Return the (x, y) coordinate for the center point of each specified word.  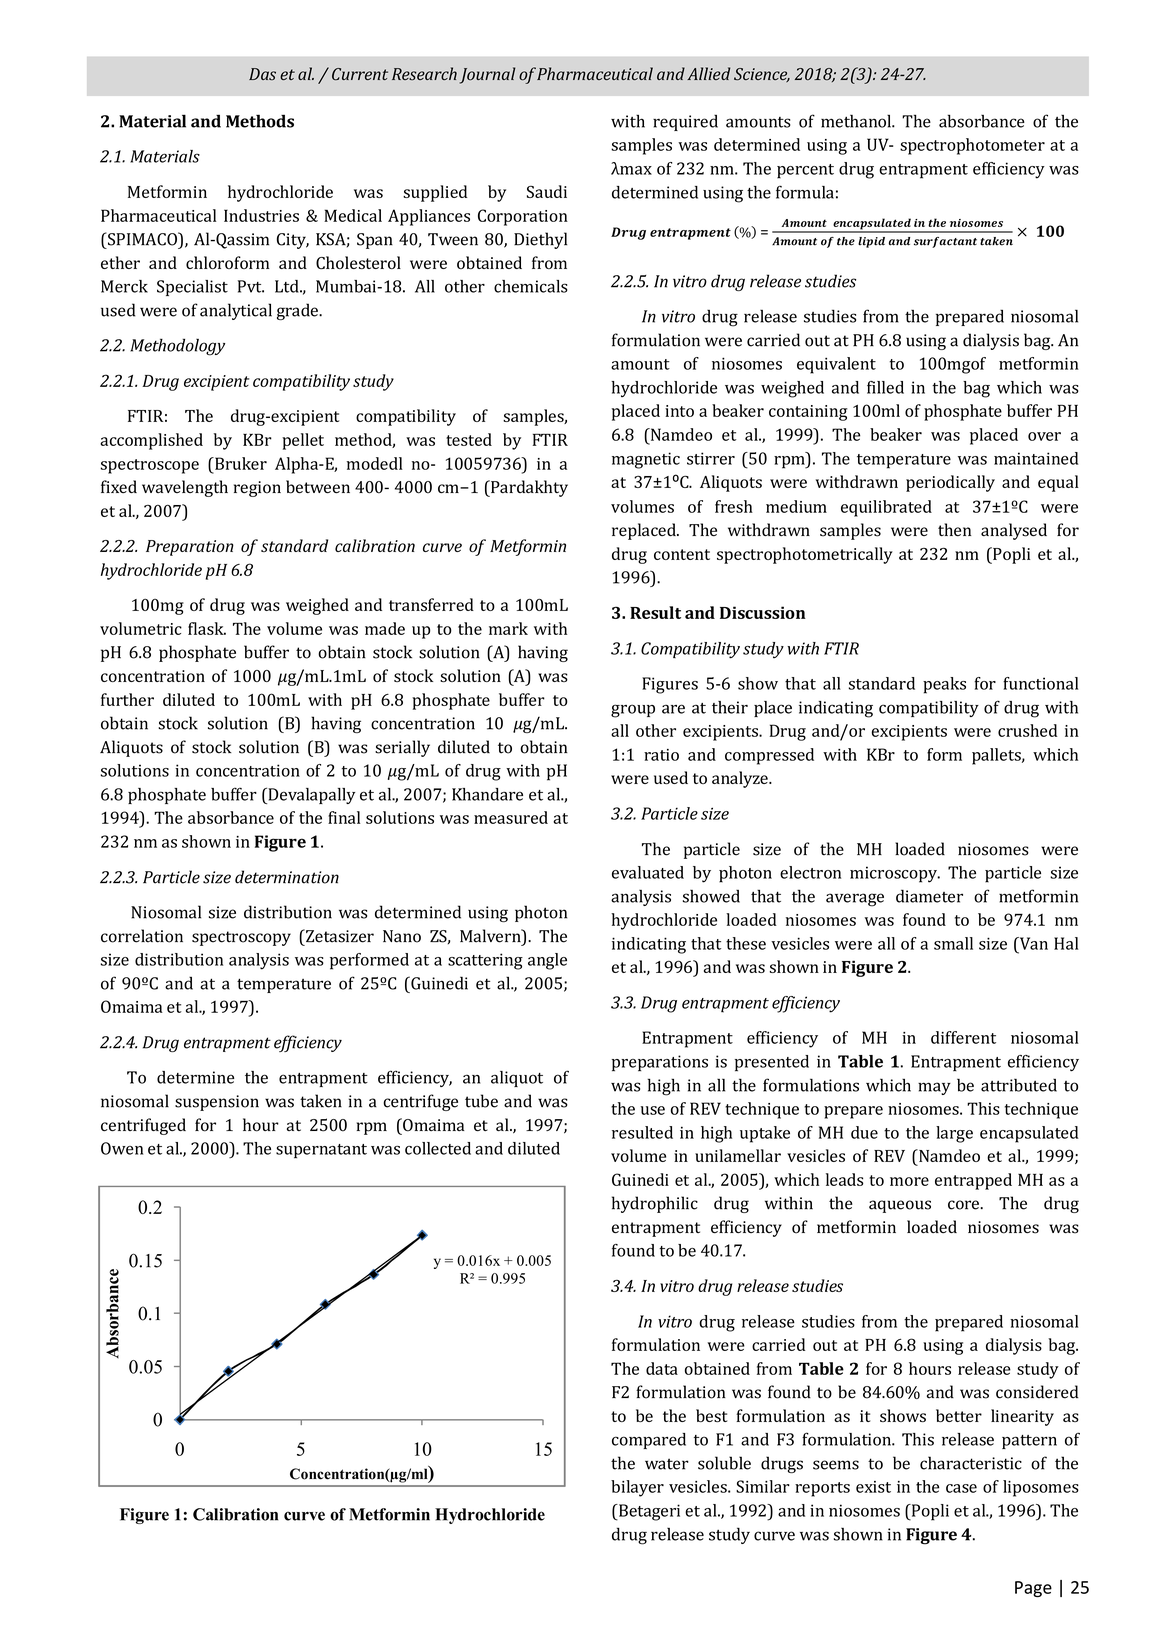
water (667, 1464)
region (257, 489)
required (685, 123)
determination (287, 877)
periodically (950, 483)
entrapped (973, 1181)
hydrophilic (655, 1204)
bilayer (637, 1488)
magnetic (646, 460)
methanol (857, 121)
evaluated (648, 872)
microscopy (894, 874)
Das (262, 74)
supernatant (321, 1151)
